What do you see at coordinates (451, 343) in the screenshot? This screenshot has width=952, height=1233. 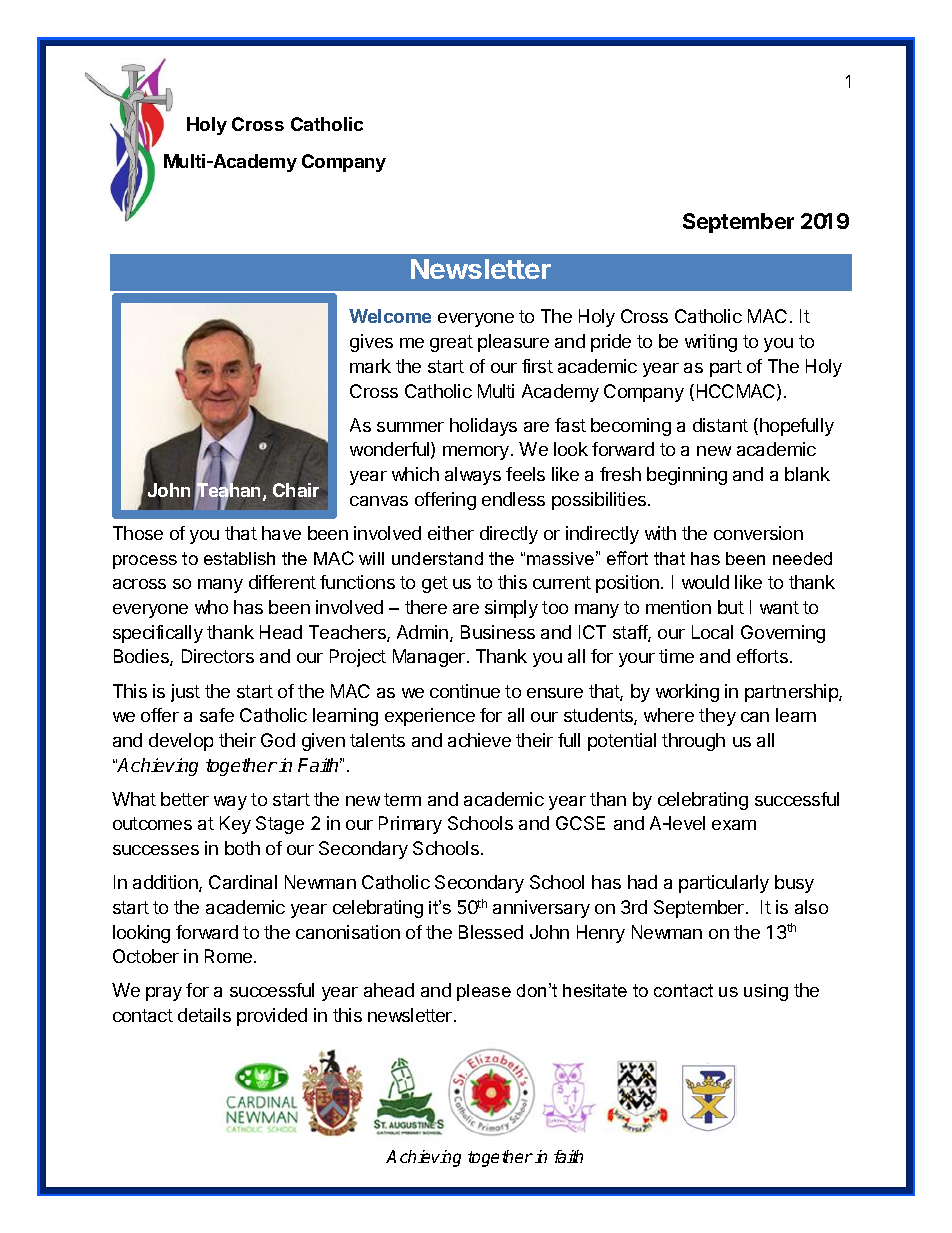 I see `great` at bounding box center [451, 343].
